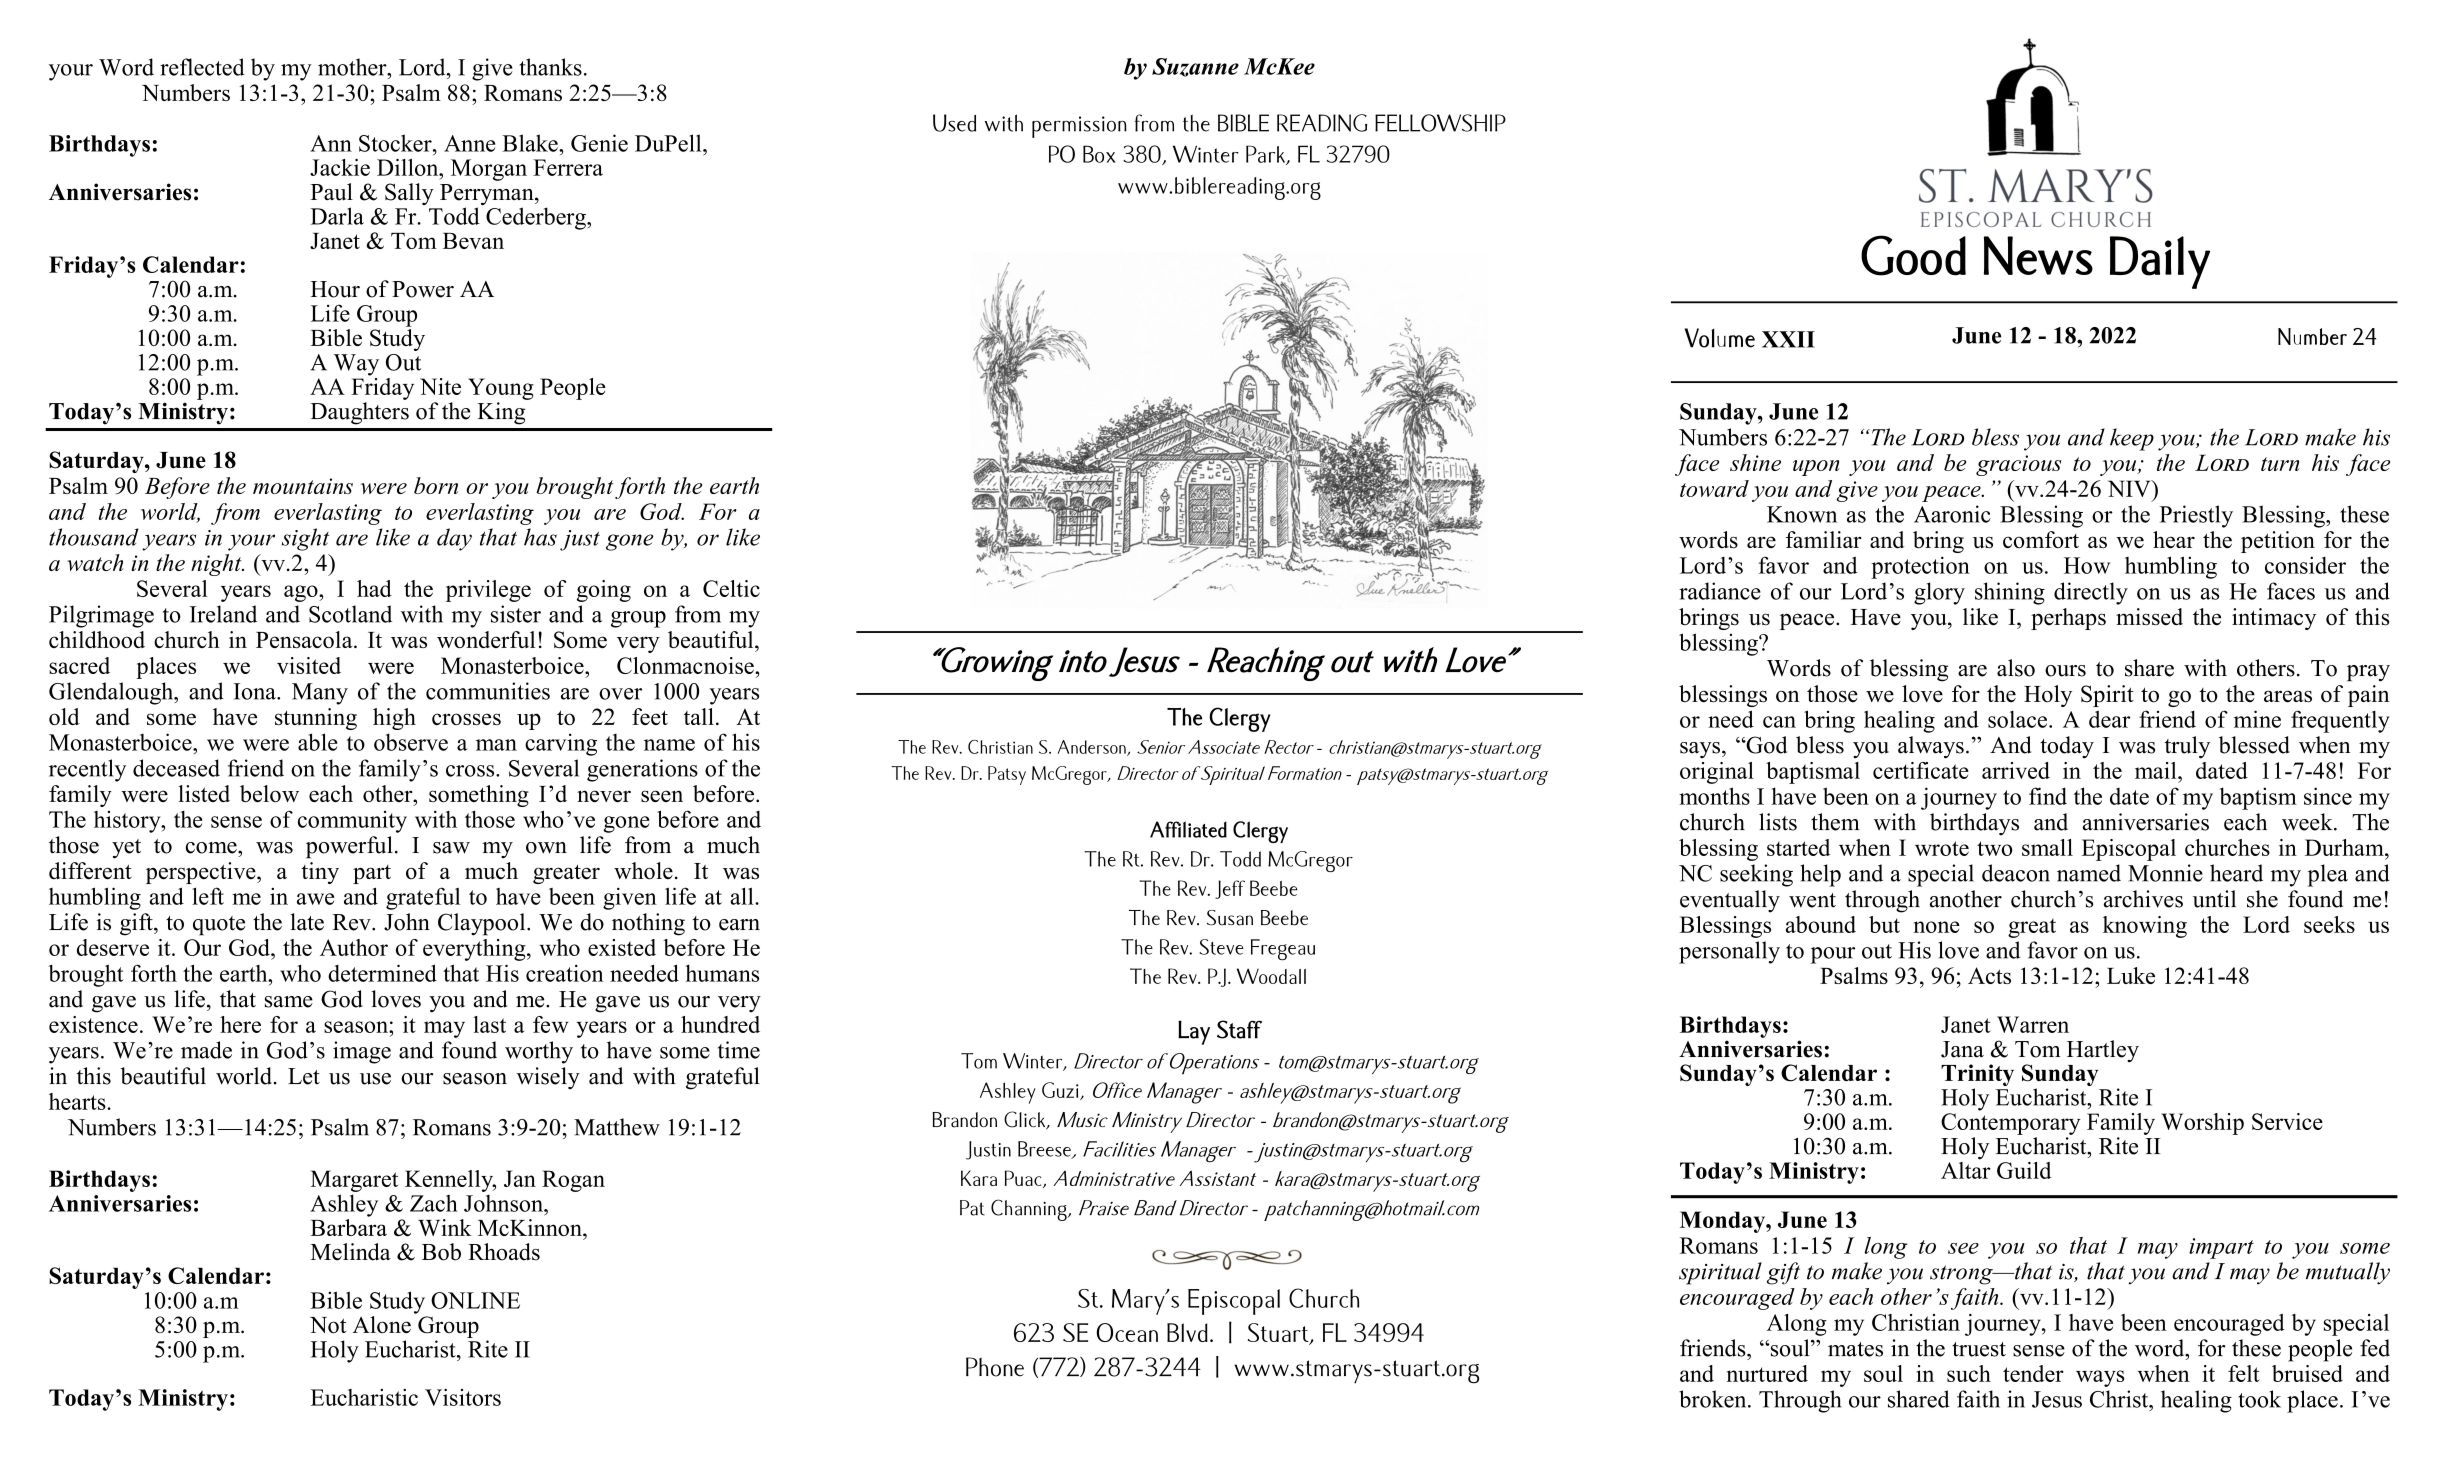  Describe the element at coordinates (382, 1324) in the screenshot. I see `Alone` at that location.
